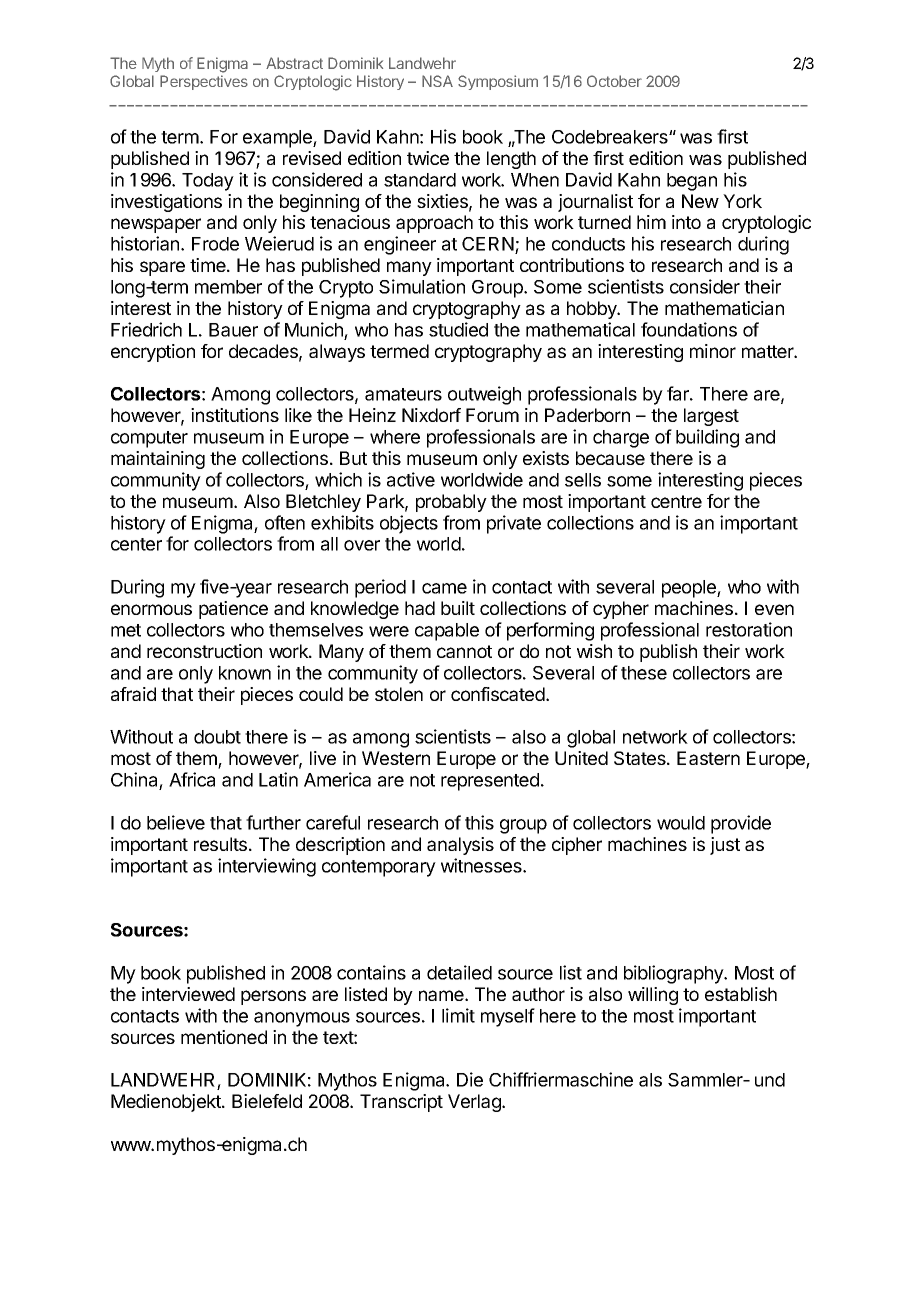  I want to click on Forum, so click(492, 415).
